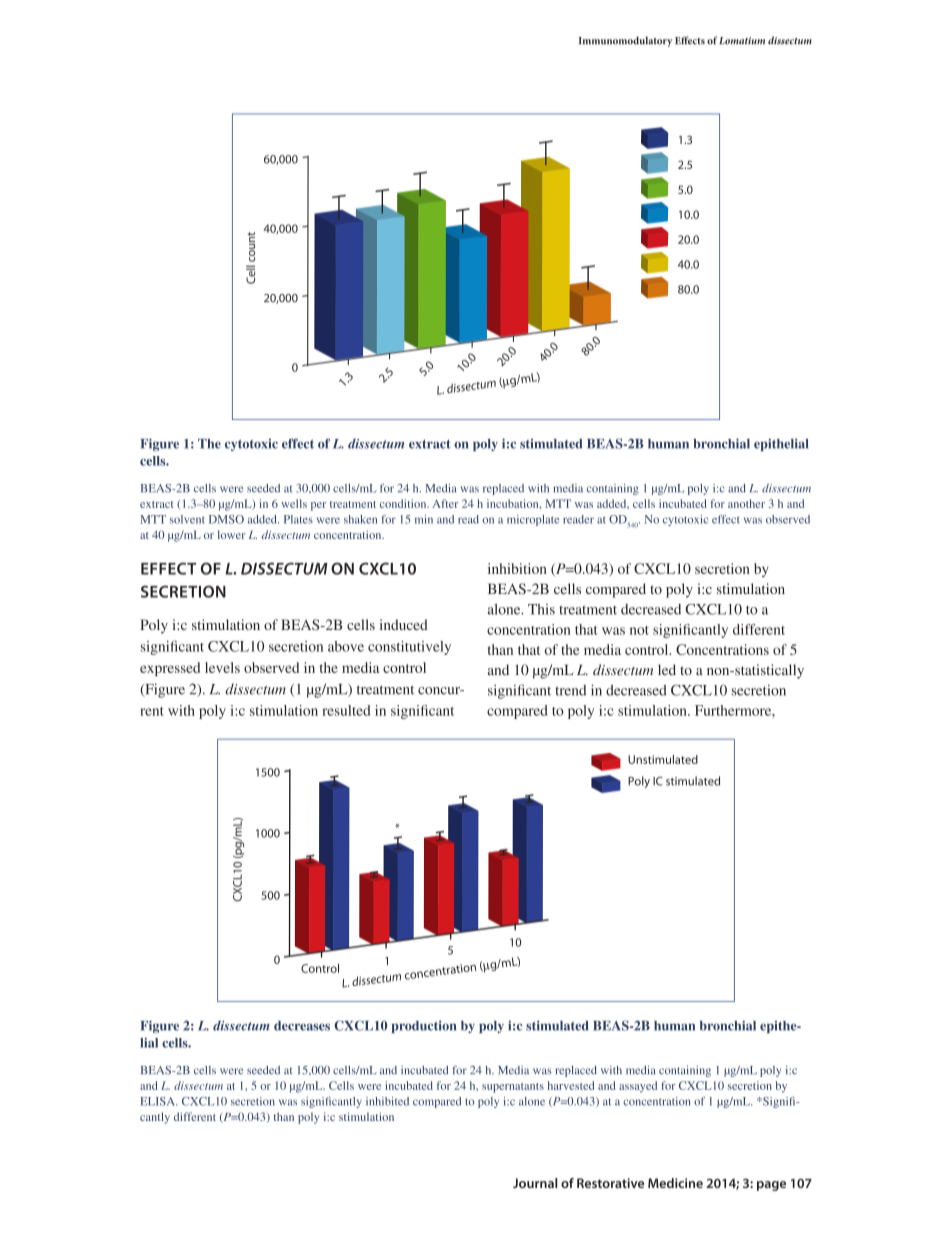  I want to click on production, so click(424, 1026).
